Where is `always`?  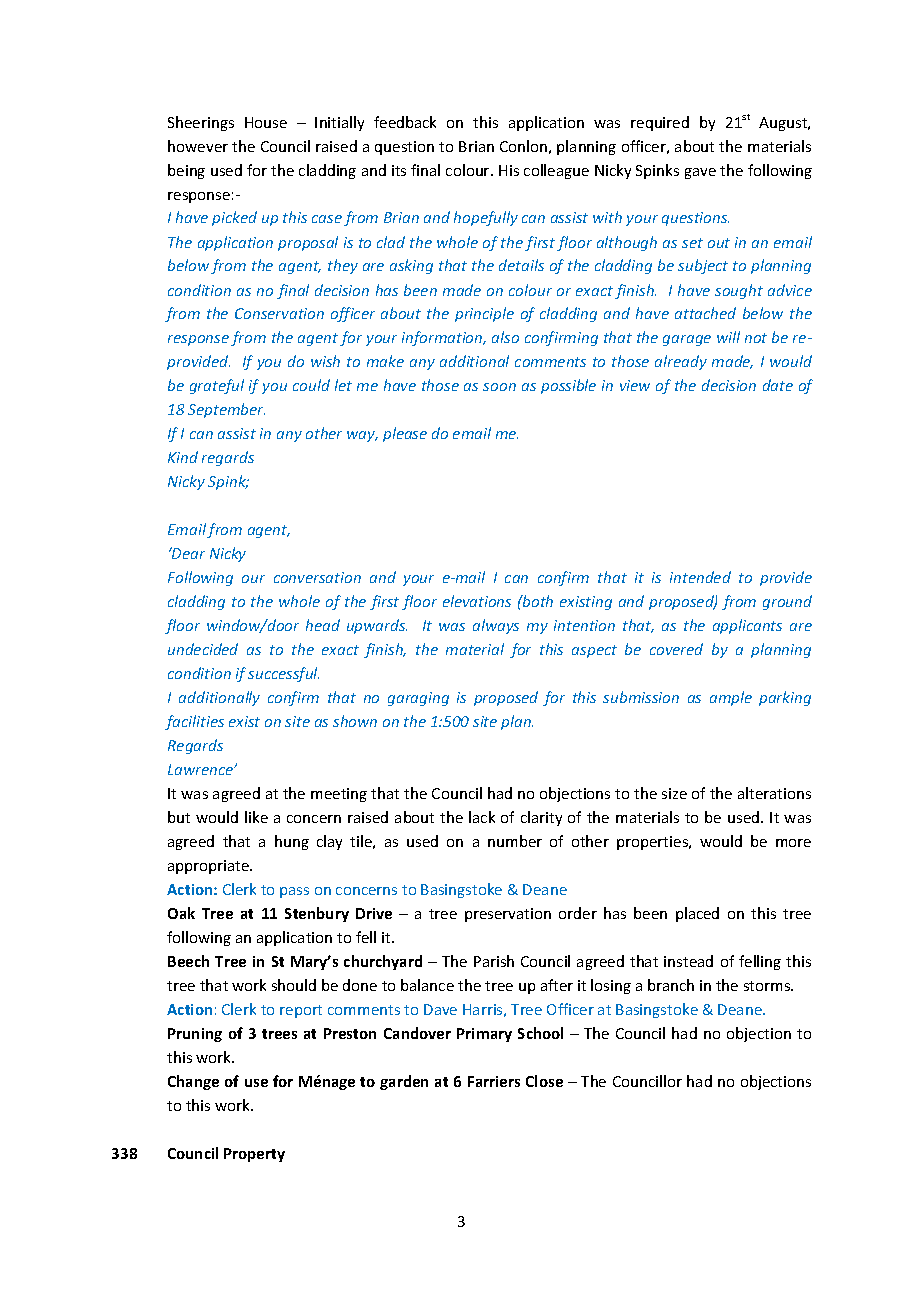
always is located at coordinates (496, 626).
